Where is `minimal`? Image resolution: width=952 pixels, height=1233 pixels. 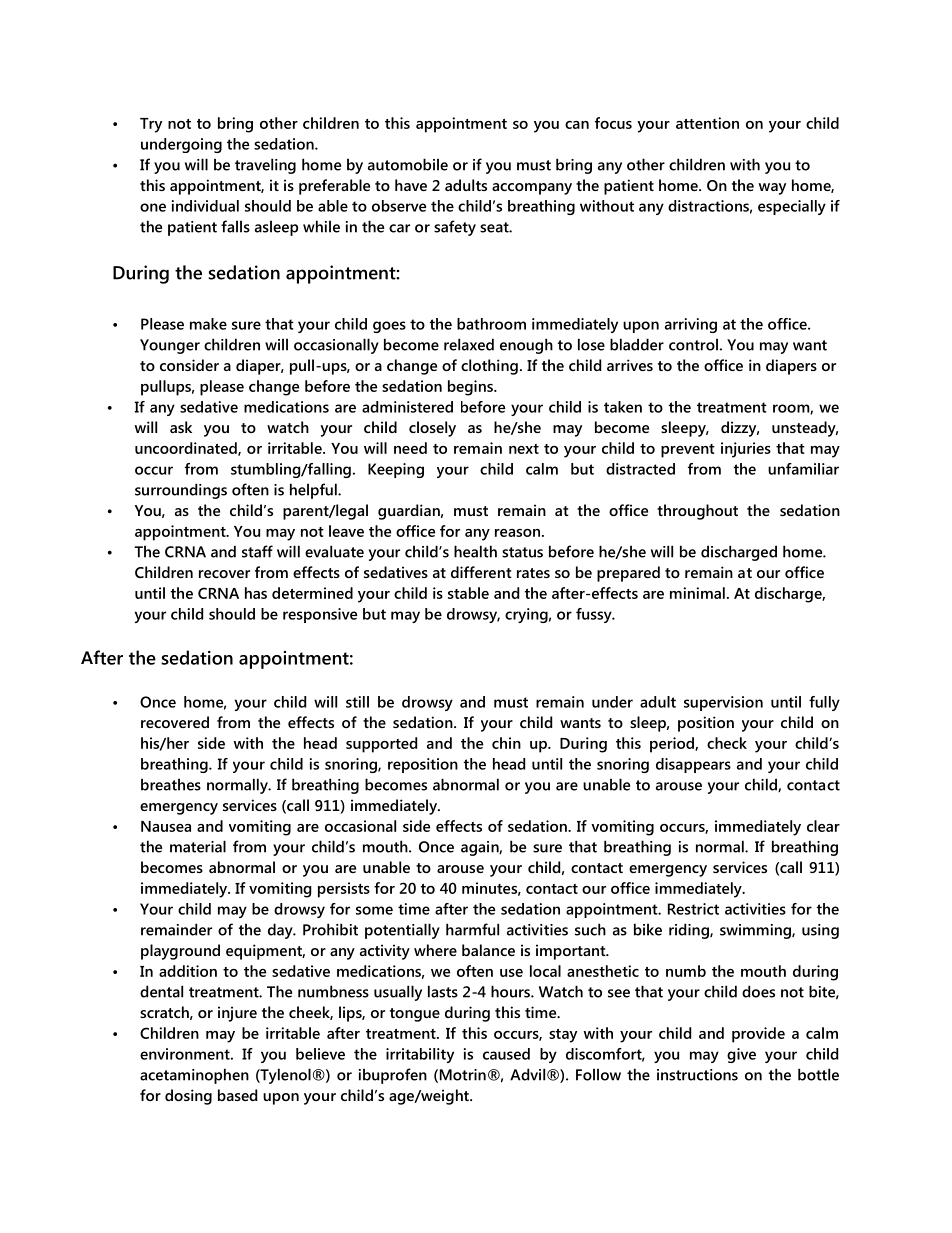 minimal is located at coordinates (697, 593).
